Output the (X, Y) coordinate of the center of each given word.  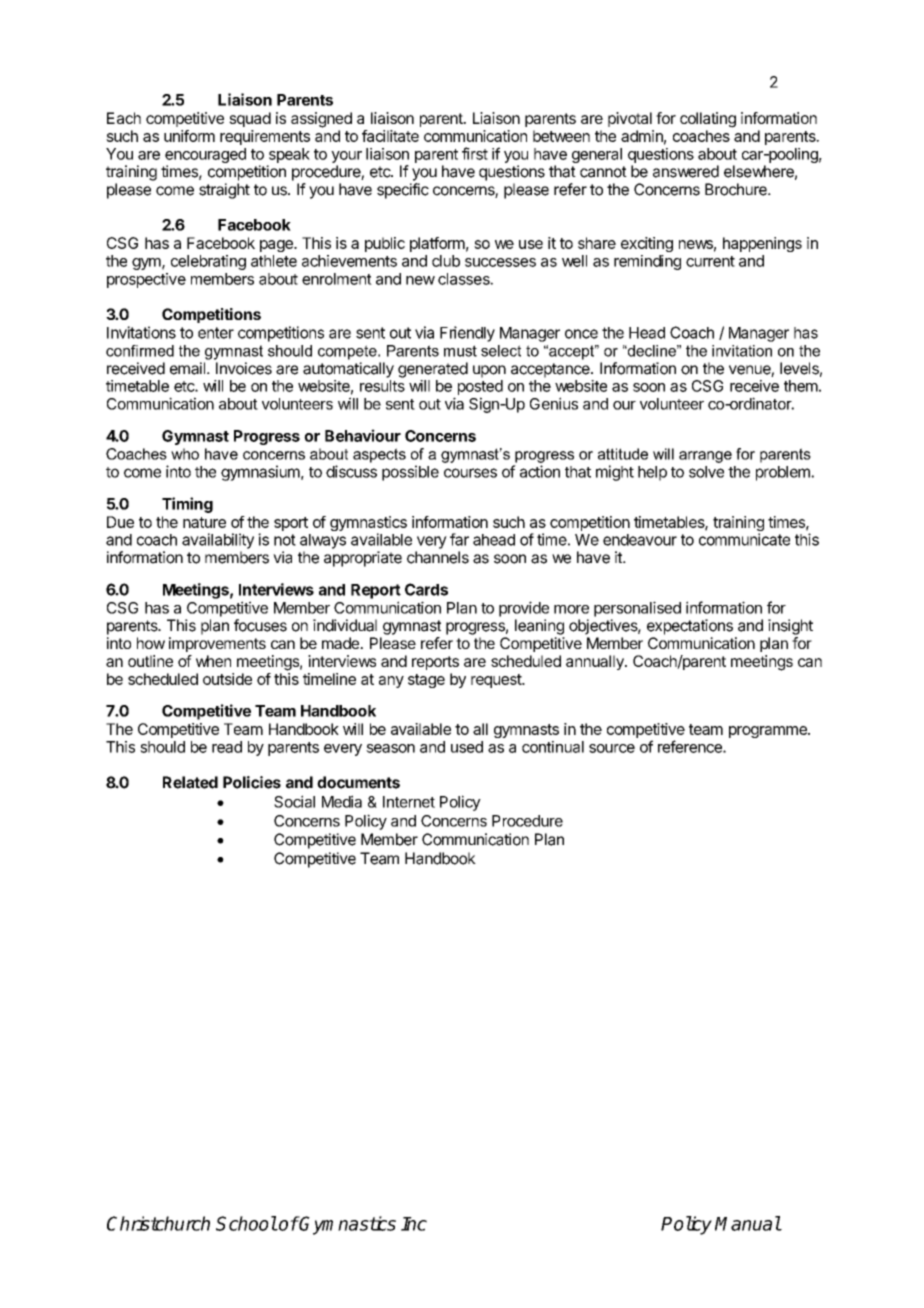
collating (708, 120)
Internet (409, 802)
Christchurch (158, 1223)
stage (426, 681)
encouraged (205, 157)
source (612, 748)
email (189, 368)
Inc (414, 1224)
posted (480, 387)
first (475, 153)
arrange (705, 457)
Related (190, 782)
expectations (690, 627)
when (213, 661)
